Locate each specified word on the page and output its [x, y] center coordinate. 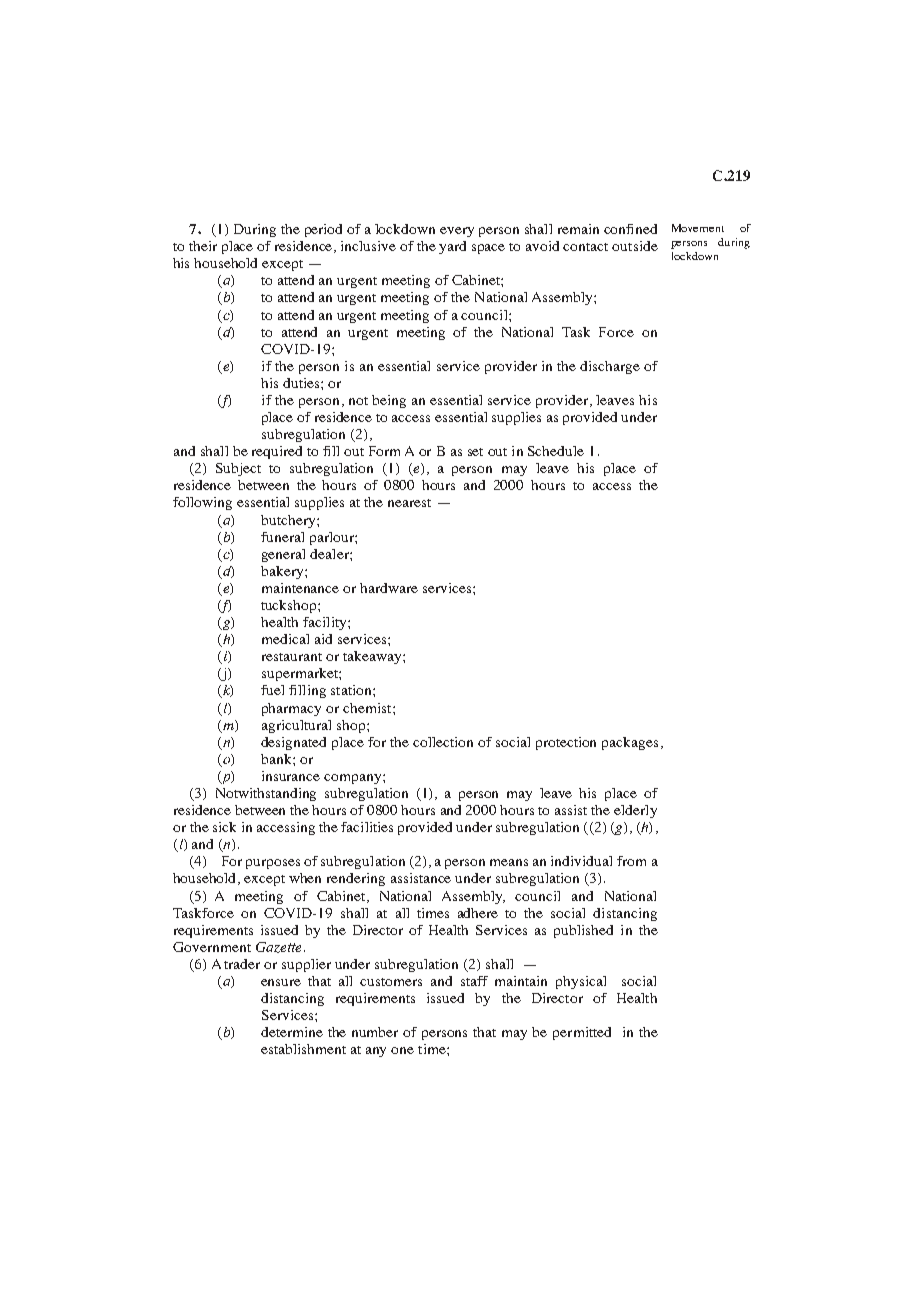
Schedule [556, 451]
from [631, 861]
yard [452, 247]
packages [630, 743]
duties [302, 383]
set [475, 452]
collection [443, 742]
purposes [273, 864]
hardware [389, 588]
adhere [478, 913]
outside [635, 246]
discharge [610, 367]
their [203, 246]
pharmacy [291, 709]
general [283, 555]
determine [292, 1032]
